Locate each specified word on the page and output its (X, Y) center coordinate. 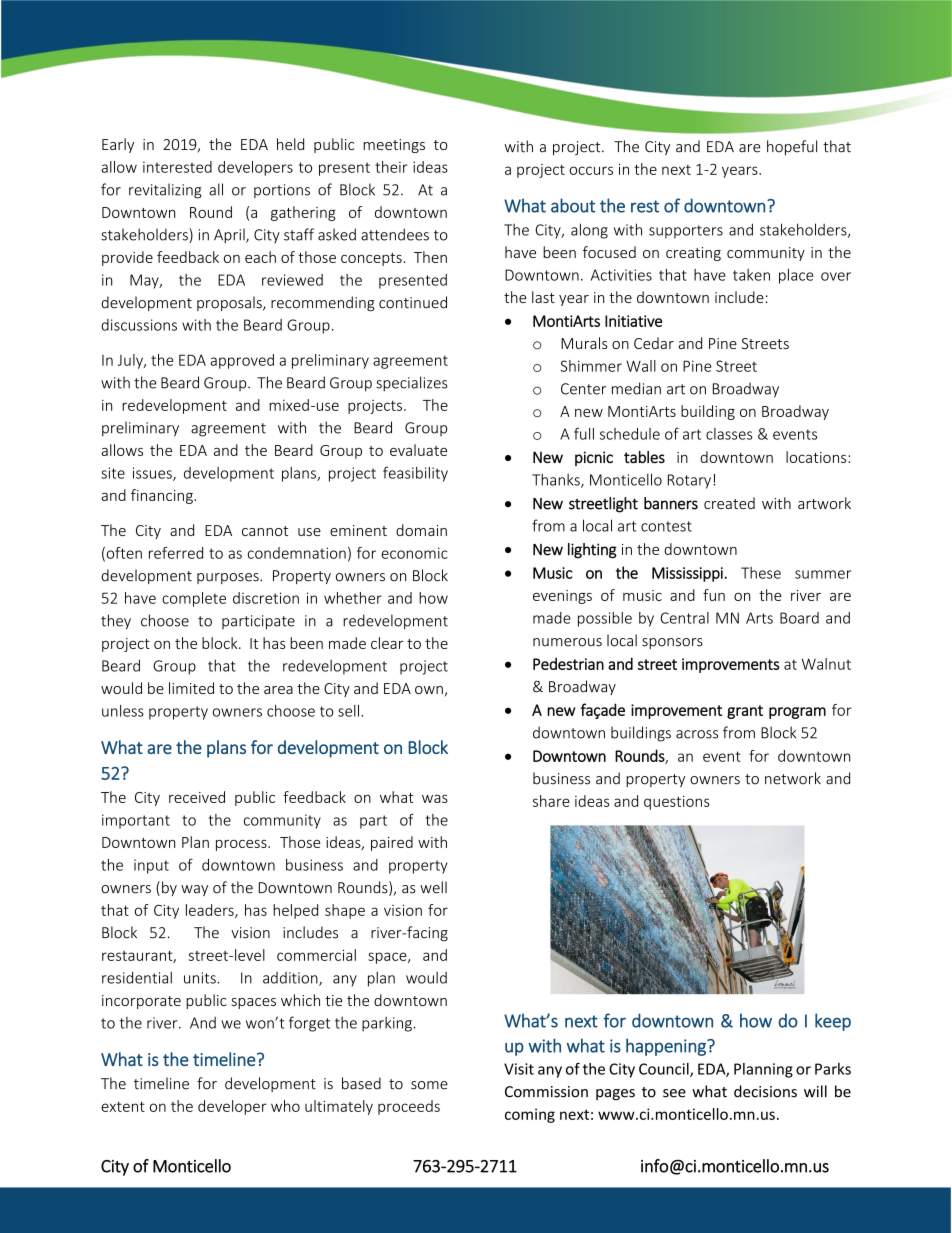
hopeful (792, 147)
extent (123, 1106)
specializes (411, 384)
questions (677, 803)
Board (799, 618)
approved (242, 361)
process (242, 845)
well (433, 887)
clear (387, 643)
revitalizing (165, 191)
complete (194, 599)
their (391, 167)
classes (729, 434)
